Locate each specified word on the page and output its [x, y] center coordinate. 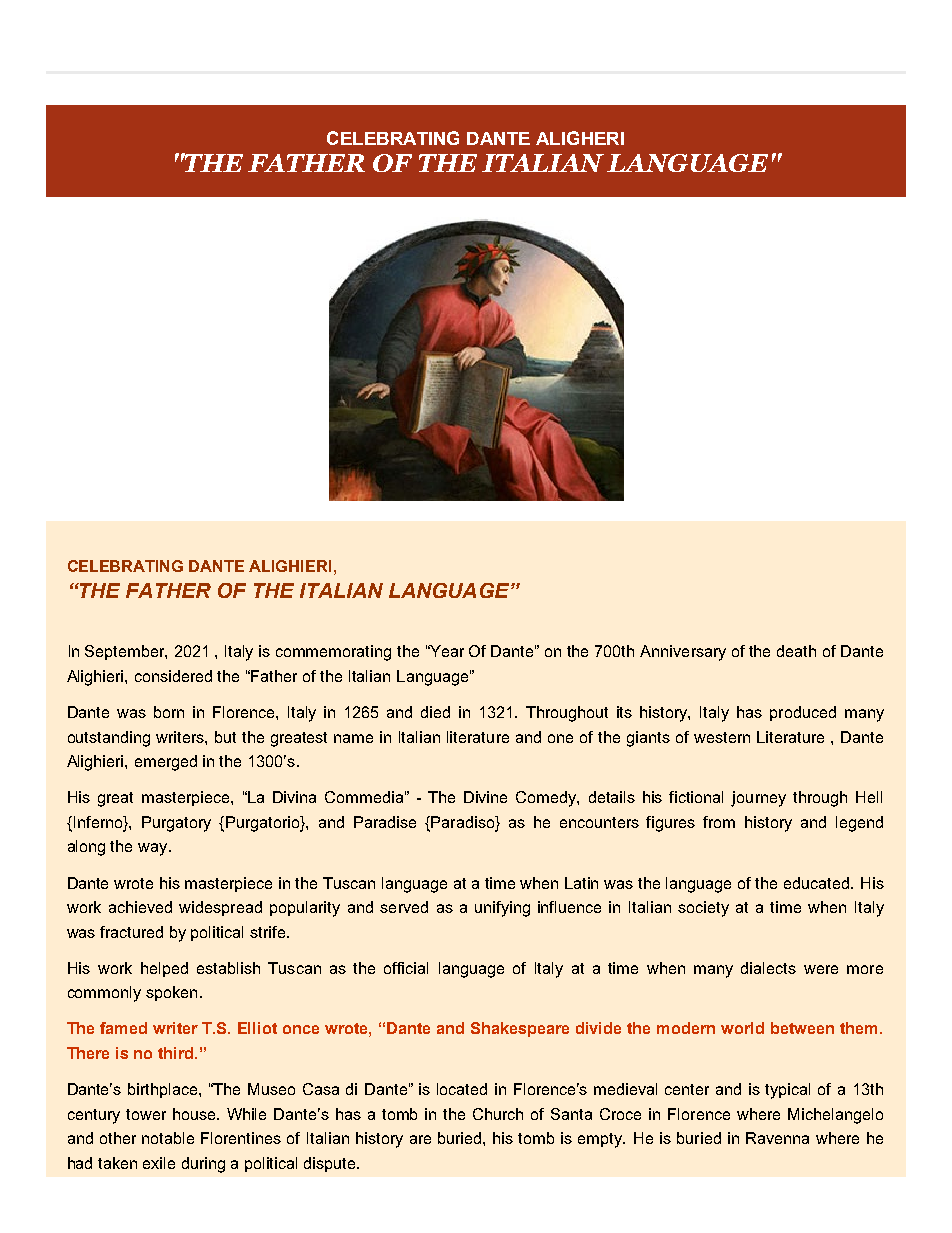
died [435, 712]
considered [173, 676]
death [796, 651]
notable [168, 1138]
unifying [502, 909]
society [703, 909]
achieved [140, 907]
